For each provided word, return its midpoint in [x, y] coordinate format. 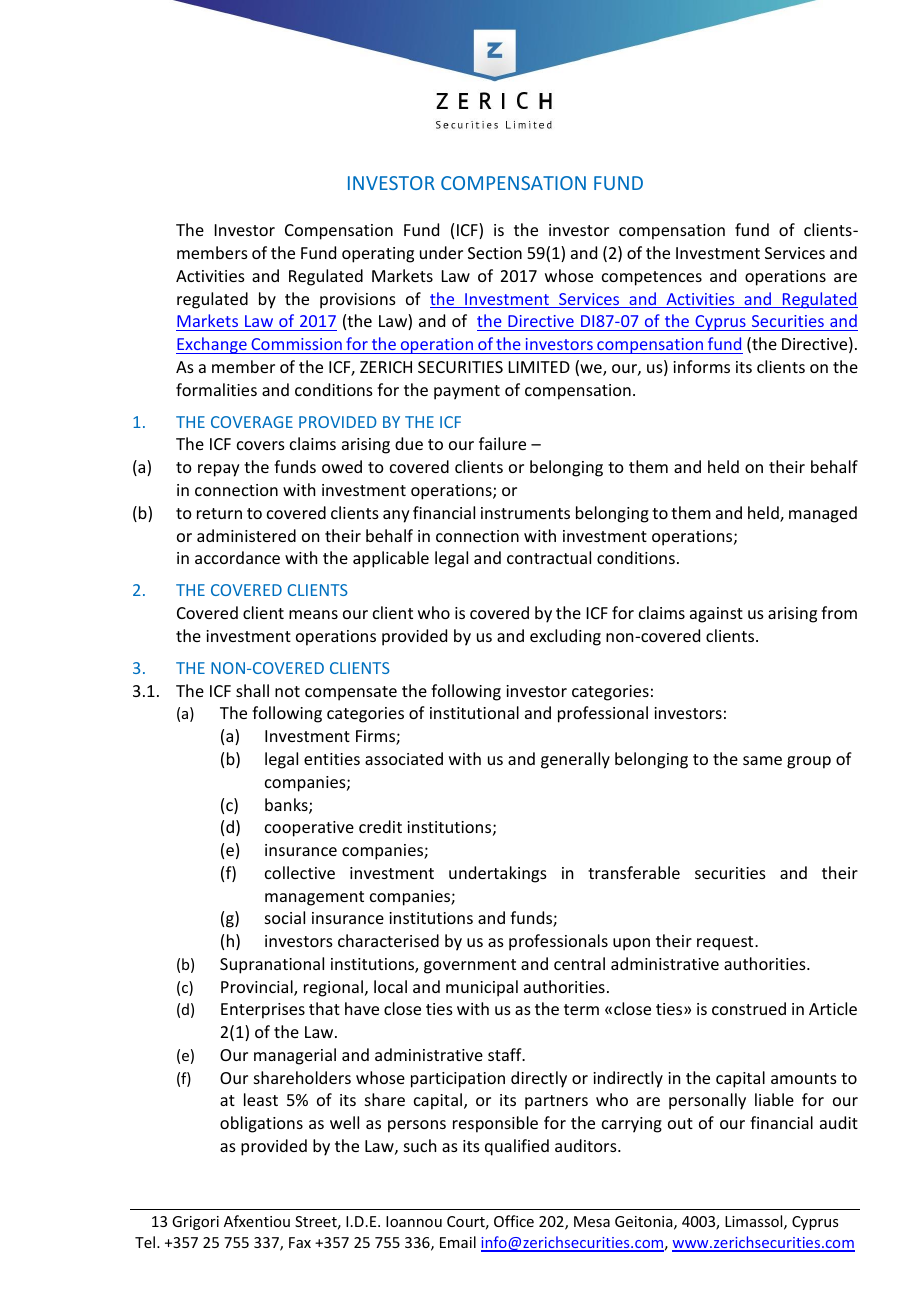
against [716, 615]
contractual [549, 557]
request [726, 943]
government [470, 966]
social [285, 917]
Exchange [212, 345]
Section [495, 253]
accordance [237, 557]
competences [652, 278]
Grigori [195, 1223]
